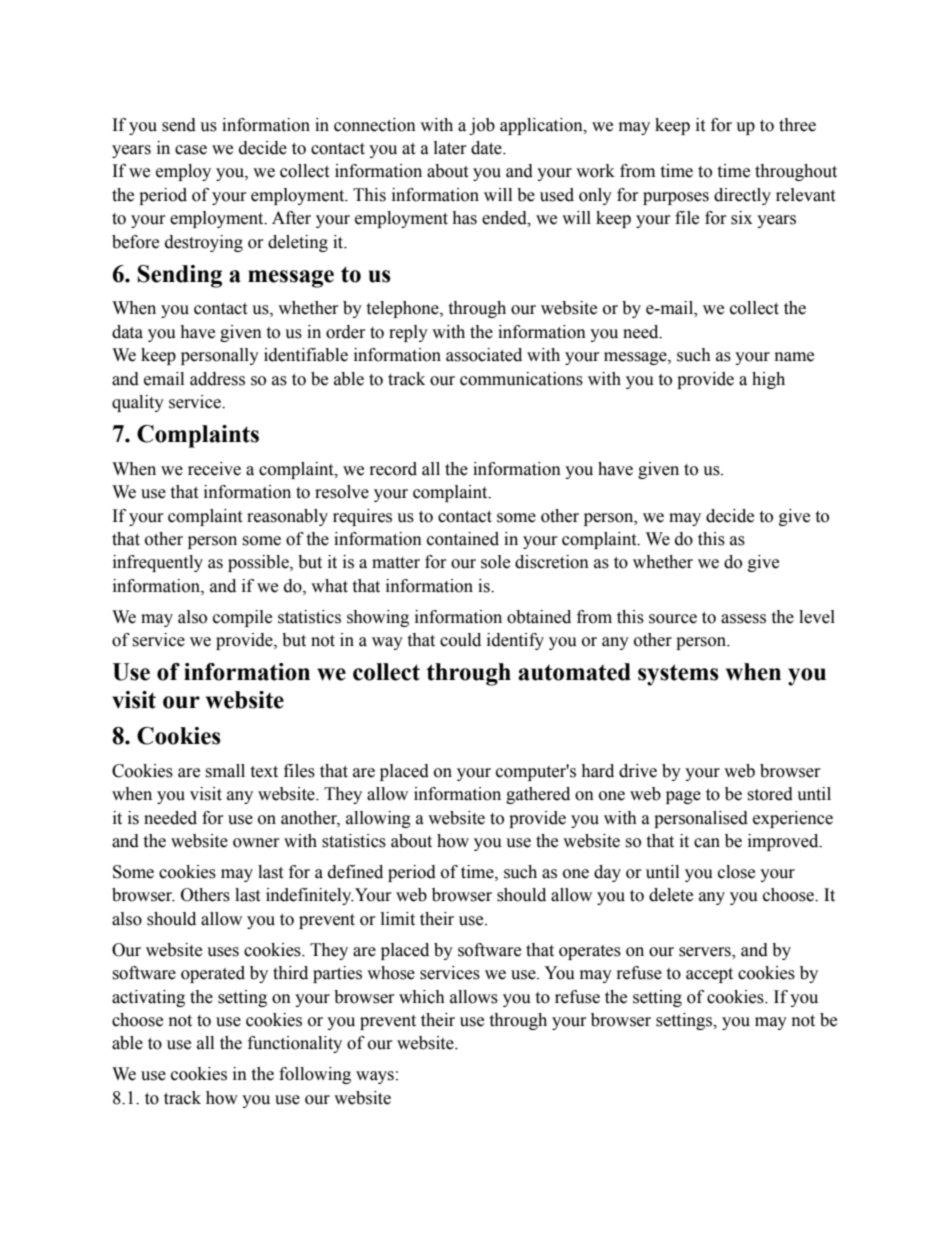 The height and width of the page is (1233, 952). I want to click on directly, so click(742, 196).
